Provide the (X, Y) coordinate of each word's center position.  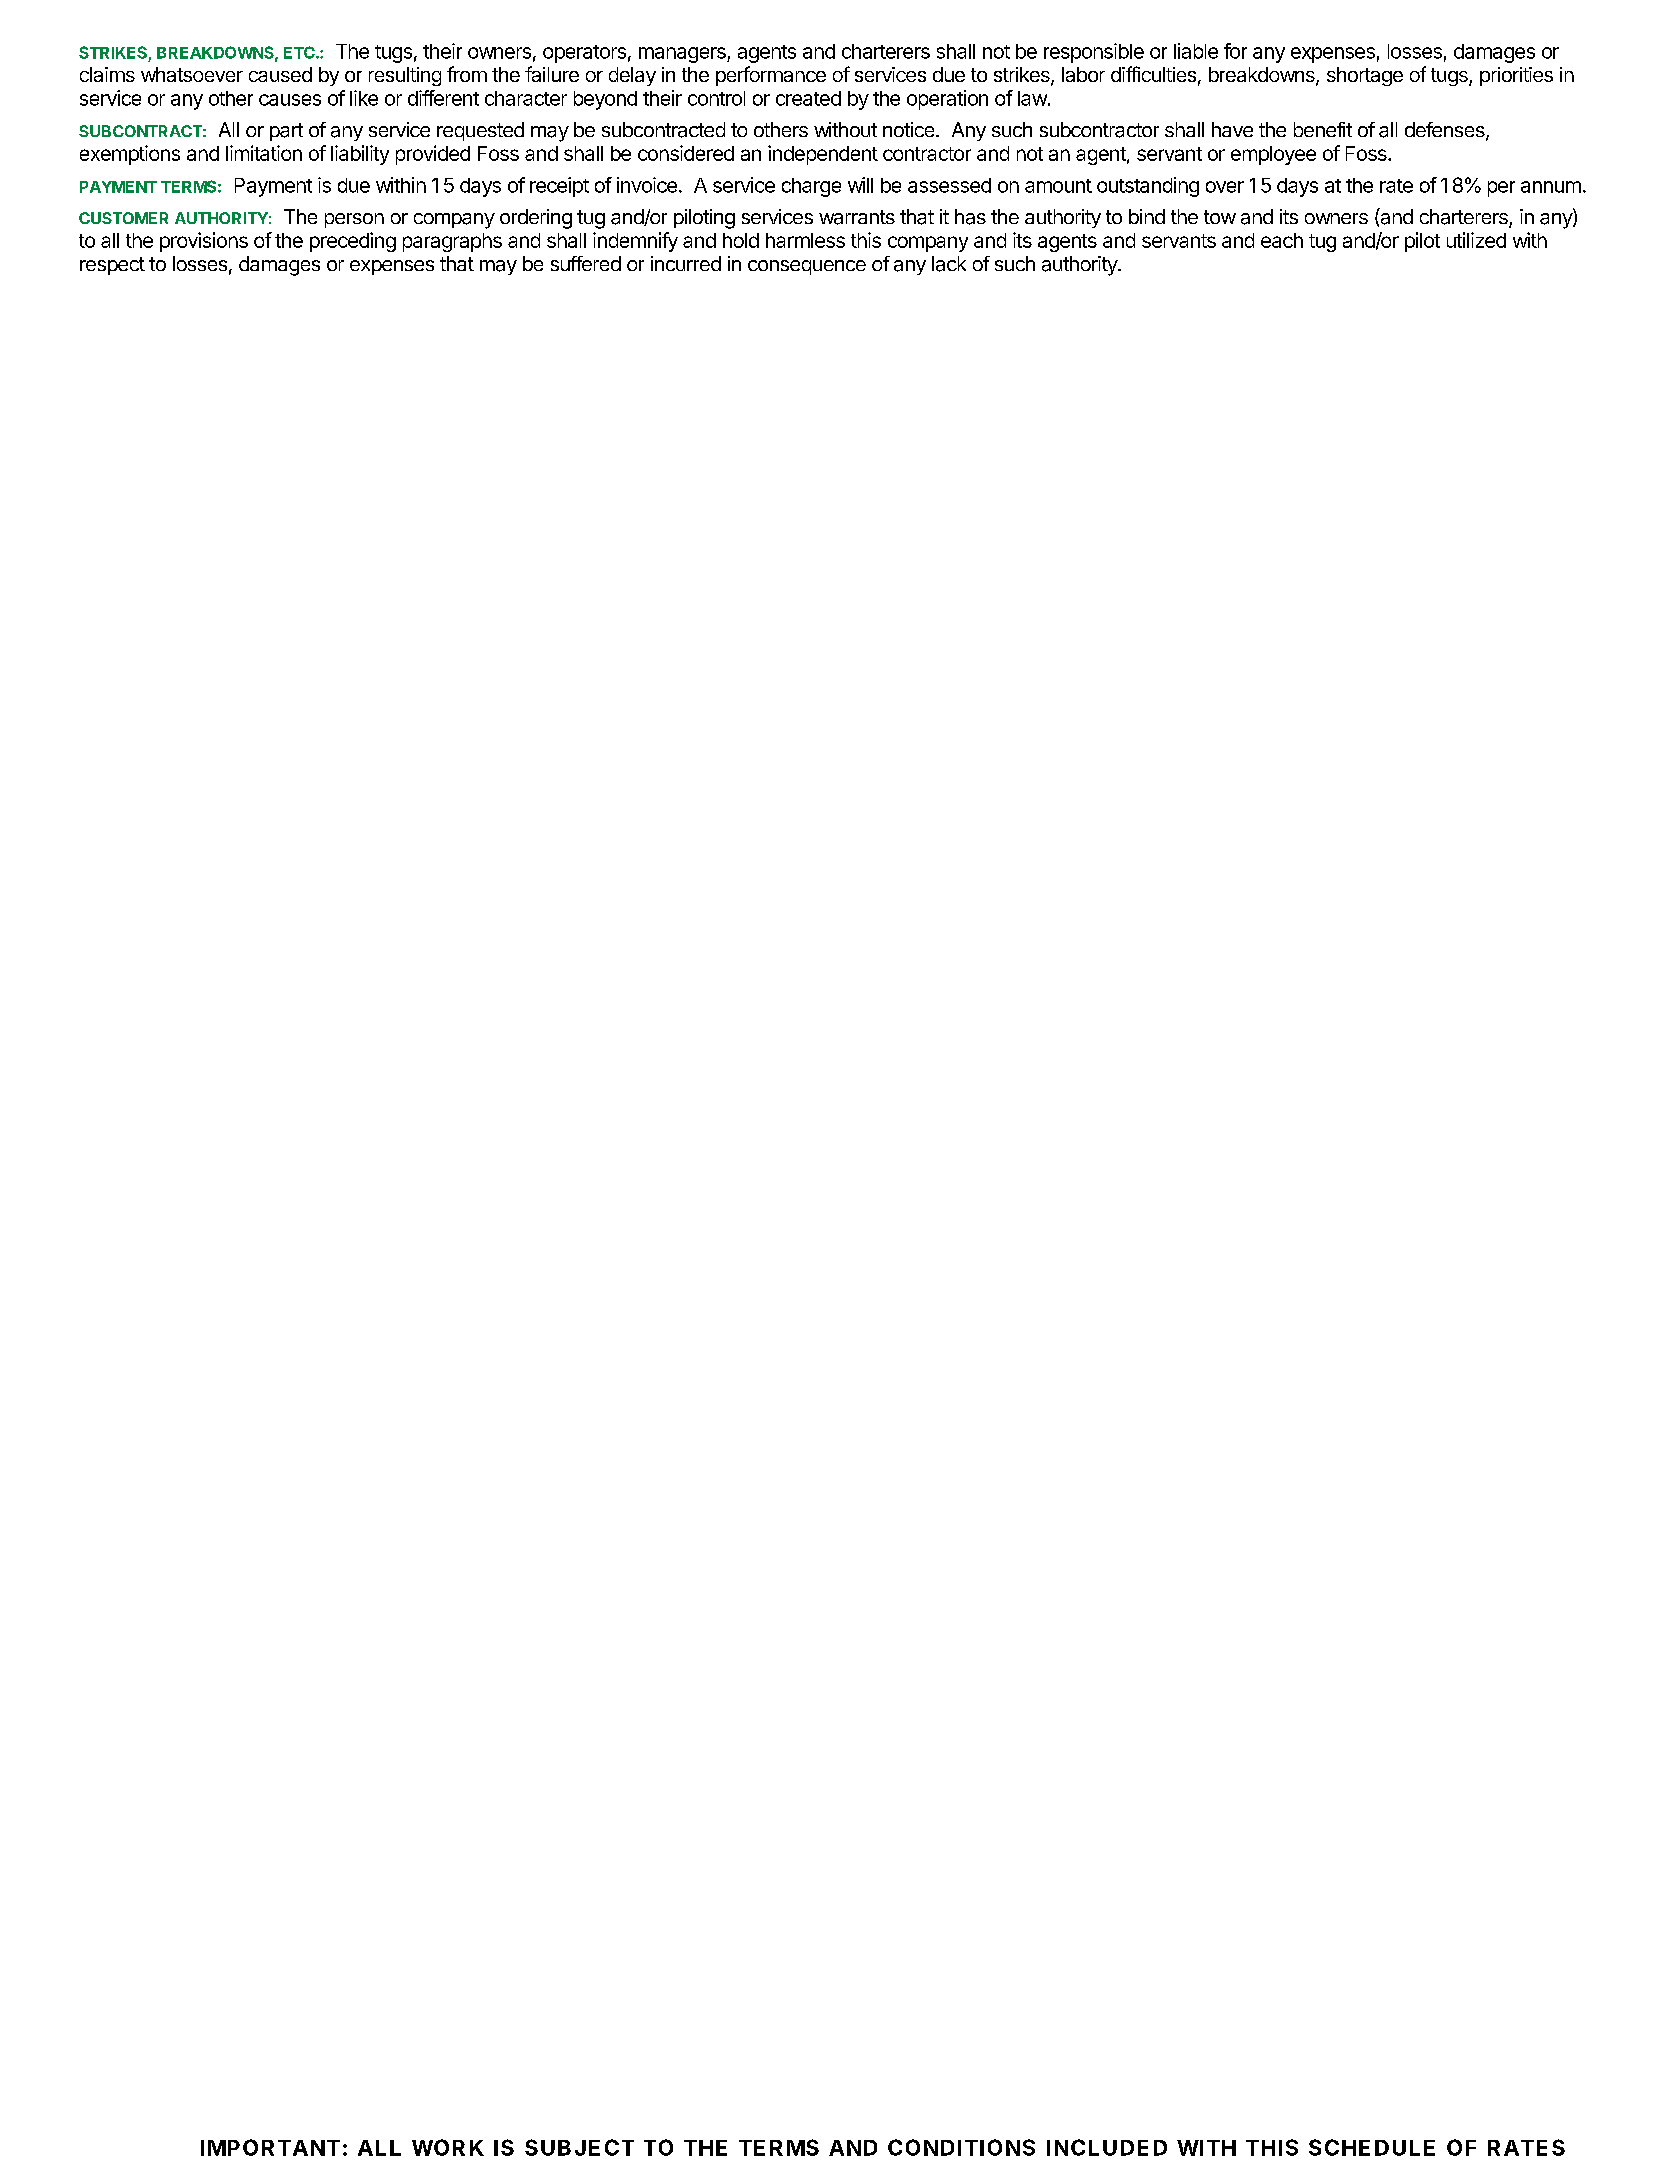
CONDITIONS (961, 2147)
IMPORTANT (270, 2147)
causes (290, 100)
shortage (1365, 76)
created (808, 98)
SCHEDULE (1372, 2147)
